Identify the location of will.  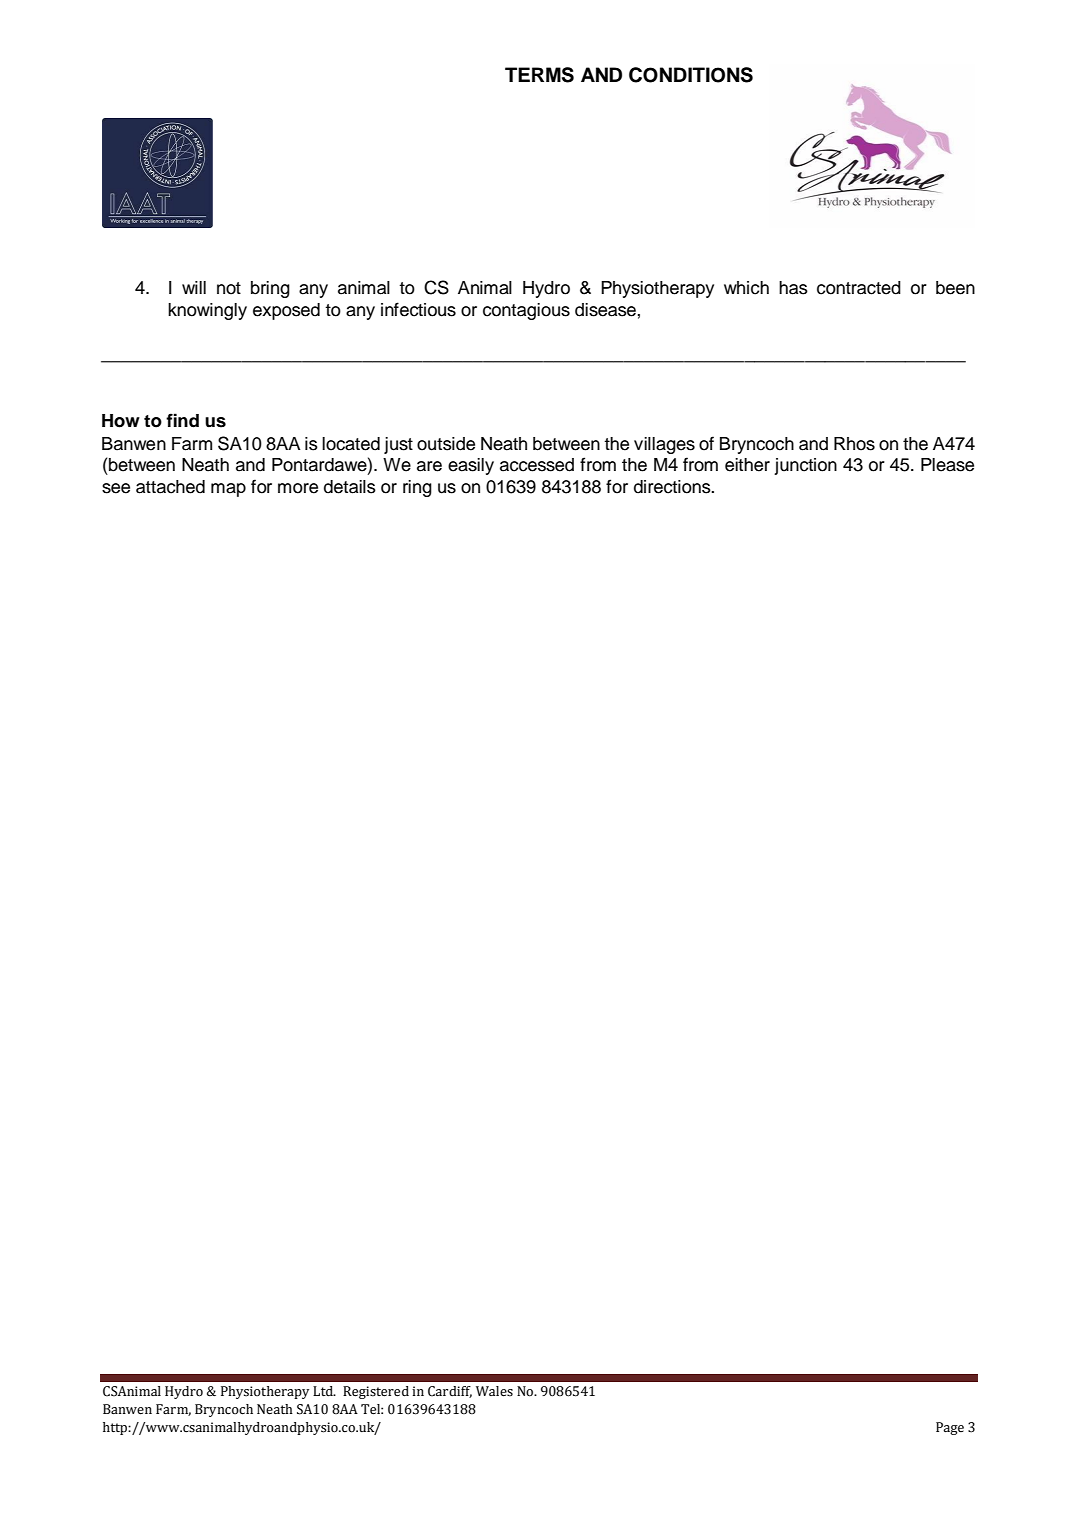
(194, 287).
